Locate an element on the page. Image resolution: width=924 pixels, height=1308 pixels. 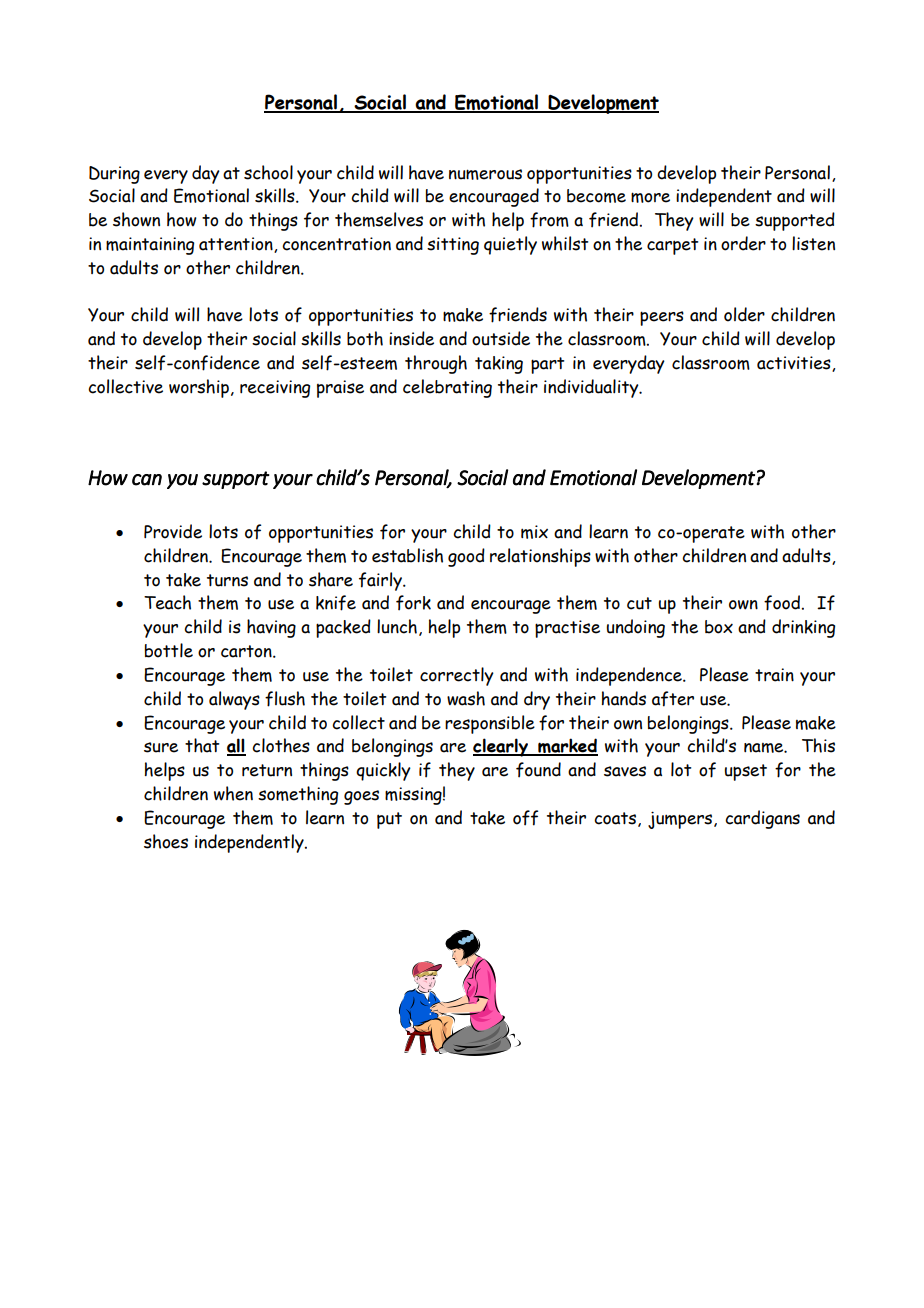
off is located at coordinates (525, 818).
